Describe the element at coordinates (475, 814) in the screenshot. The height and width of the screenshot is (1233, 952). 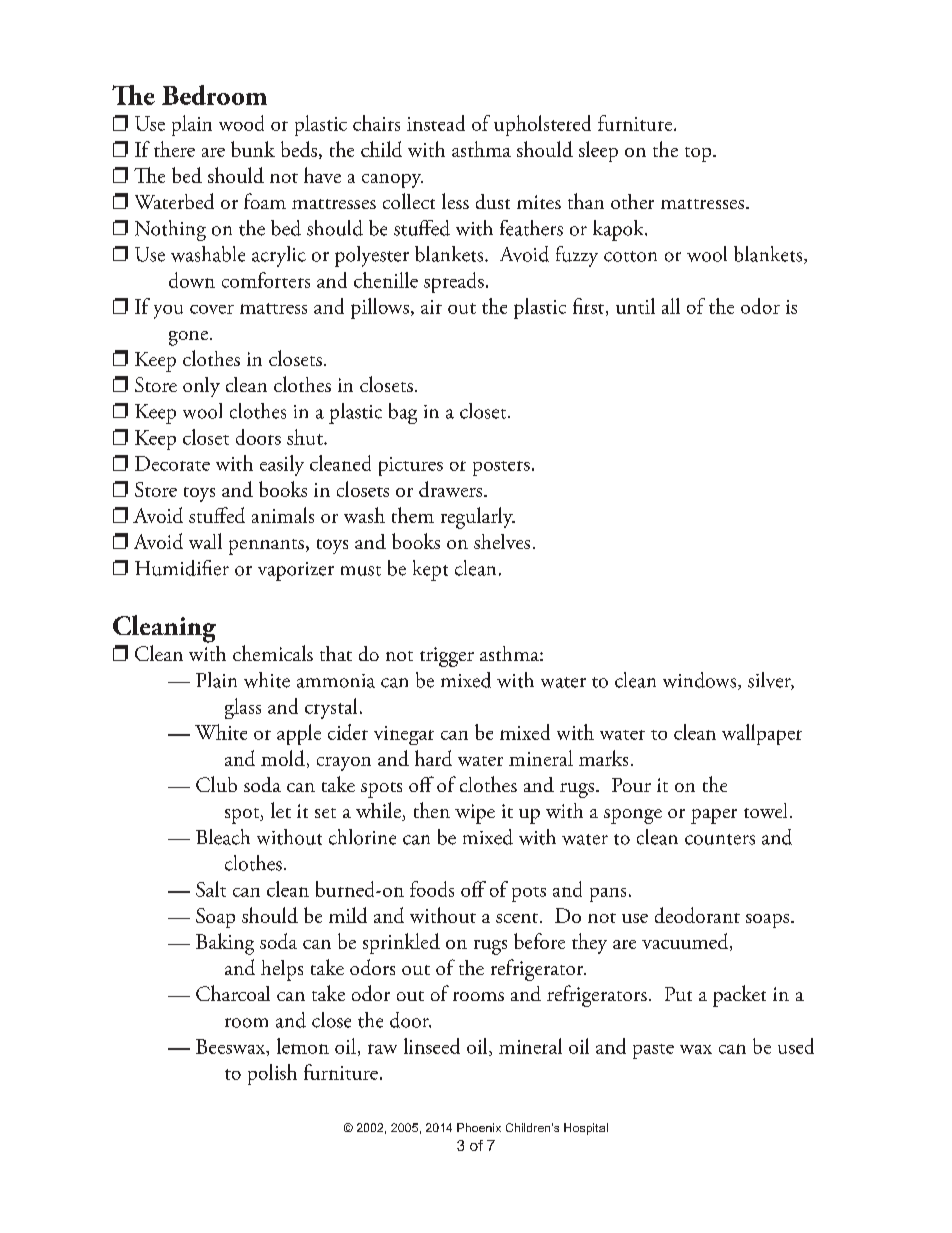
I see `wipe` at that location.
